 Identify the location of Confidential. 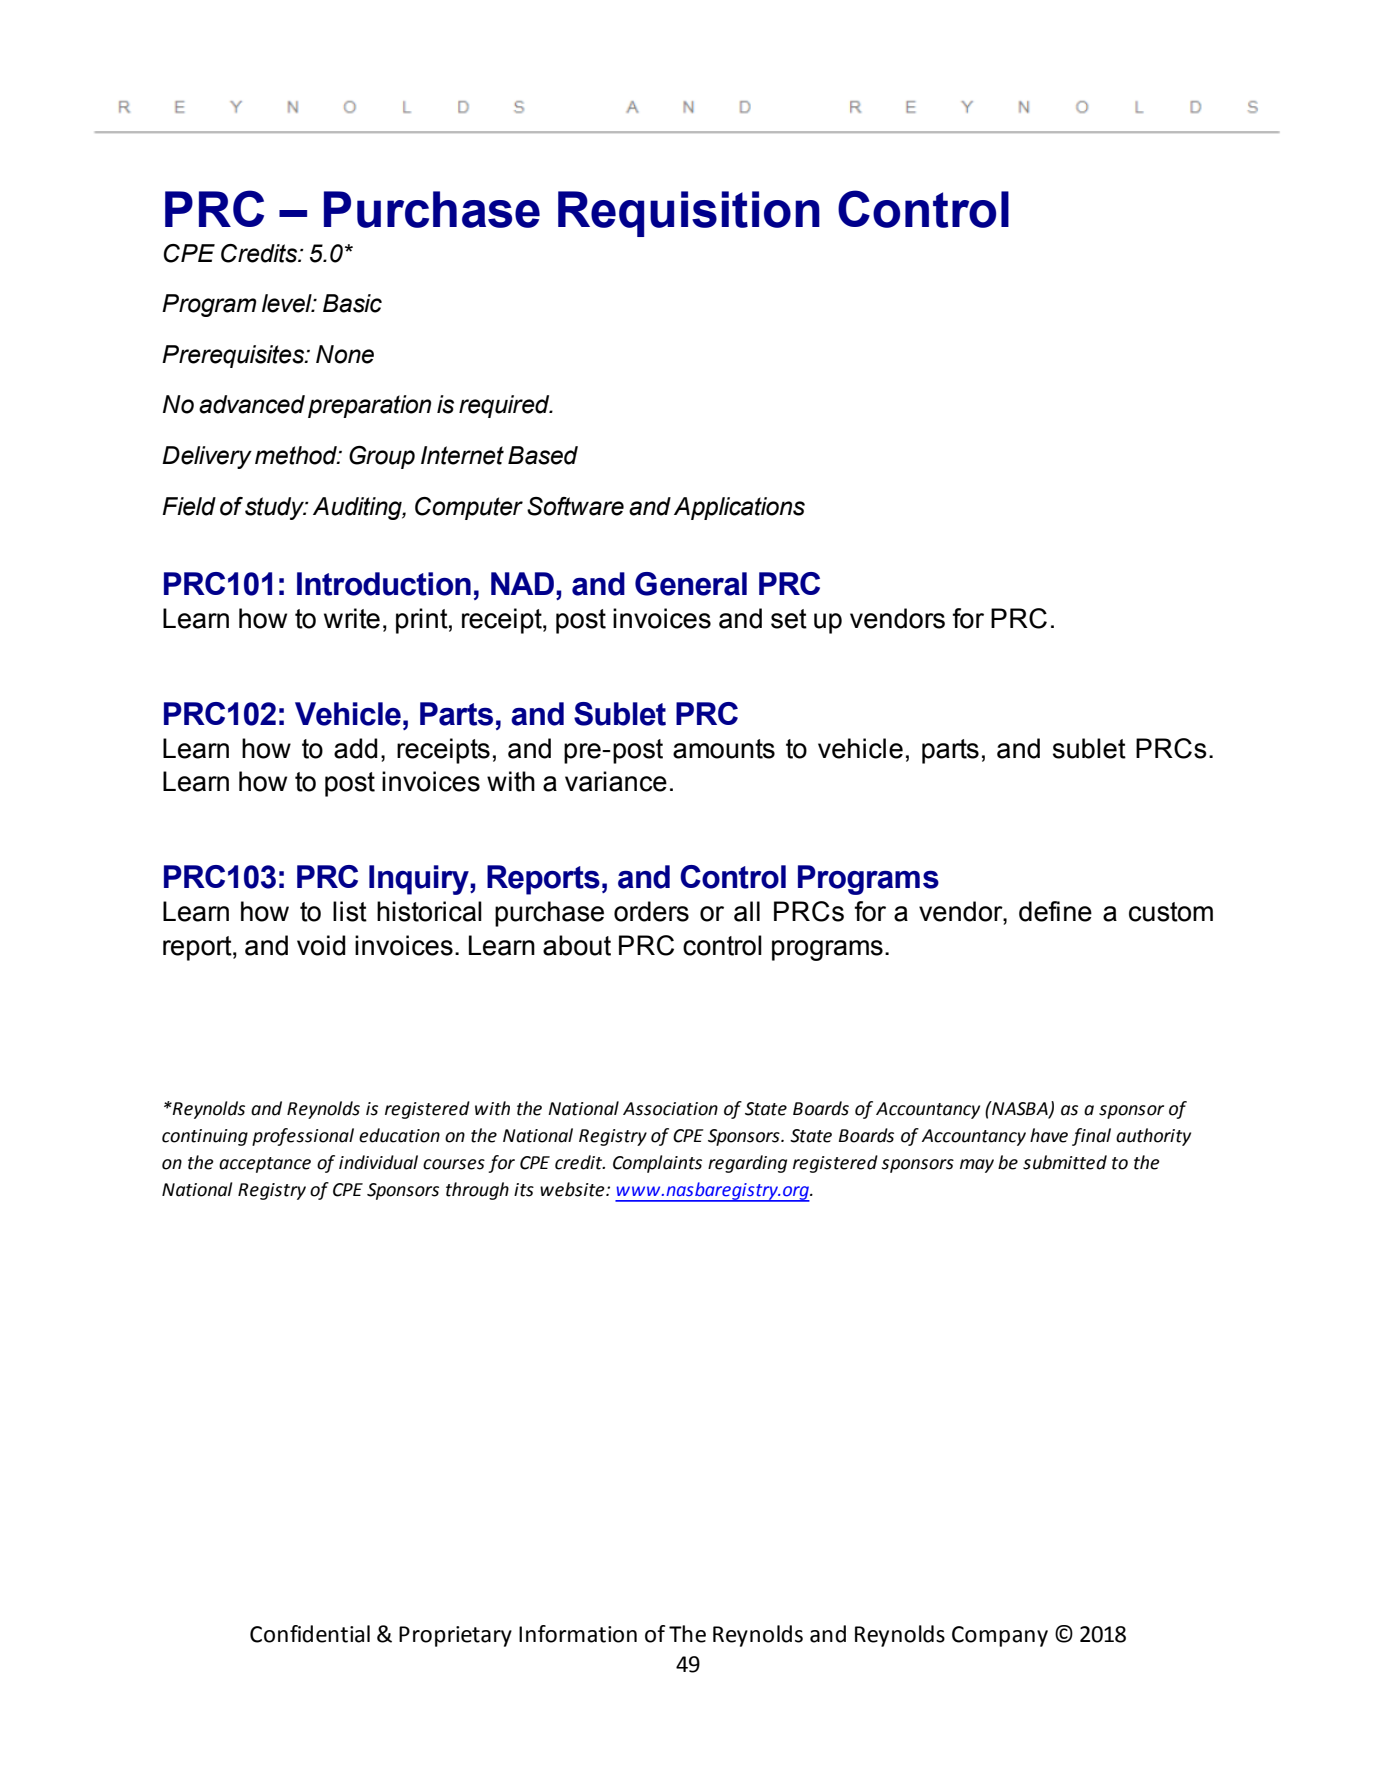
(310, 1634).
